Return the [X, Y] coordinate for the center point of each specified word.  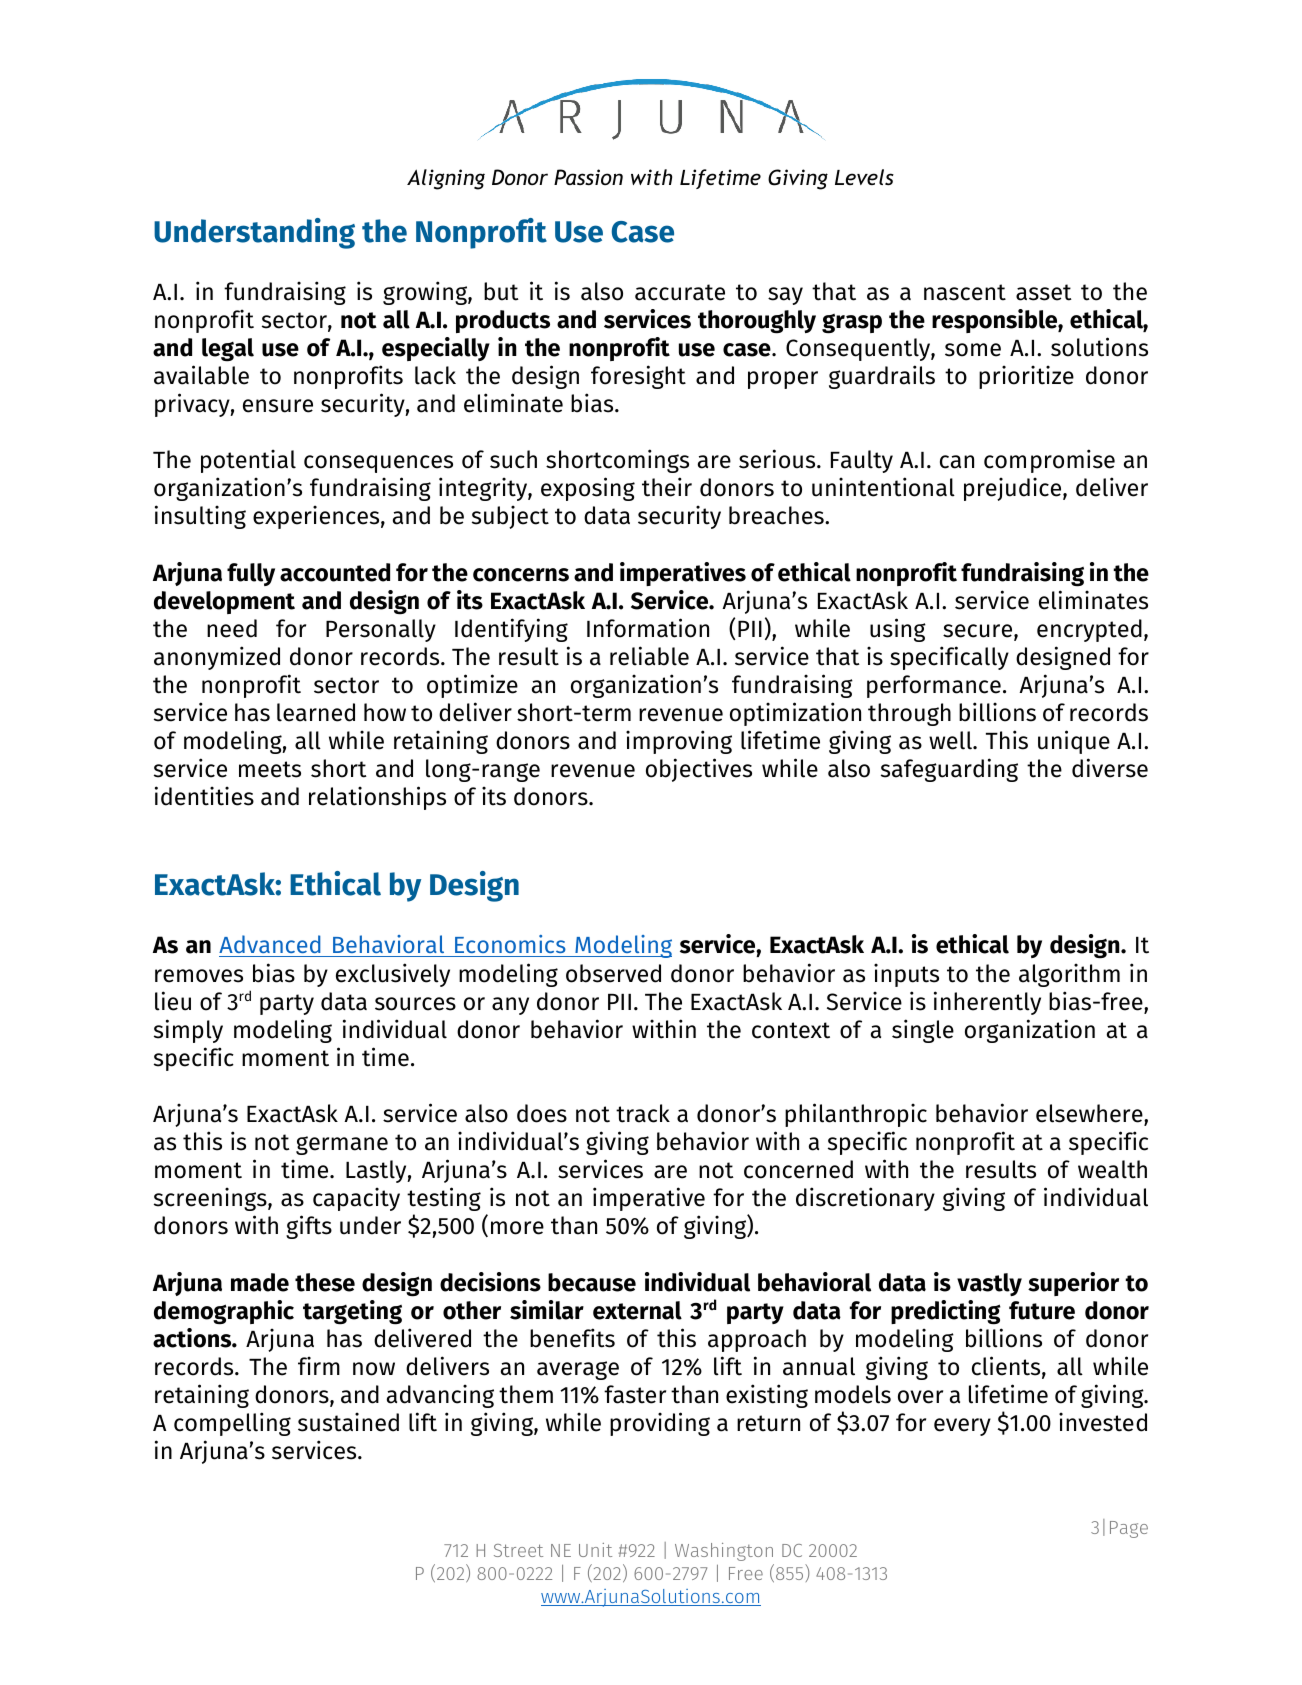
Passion [588, 177]
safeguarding [949, 770]
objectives [699, 770]
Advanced [271, 946]
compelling [232, 1424]
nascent [965, 292]
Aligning [446, 179]
